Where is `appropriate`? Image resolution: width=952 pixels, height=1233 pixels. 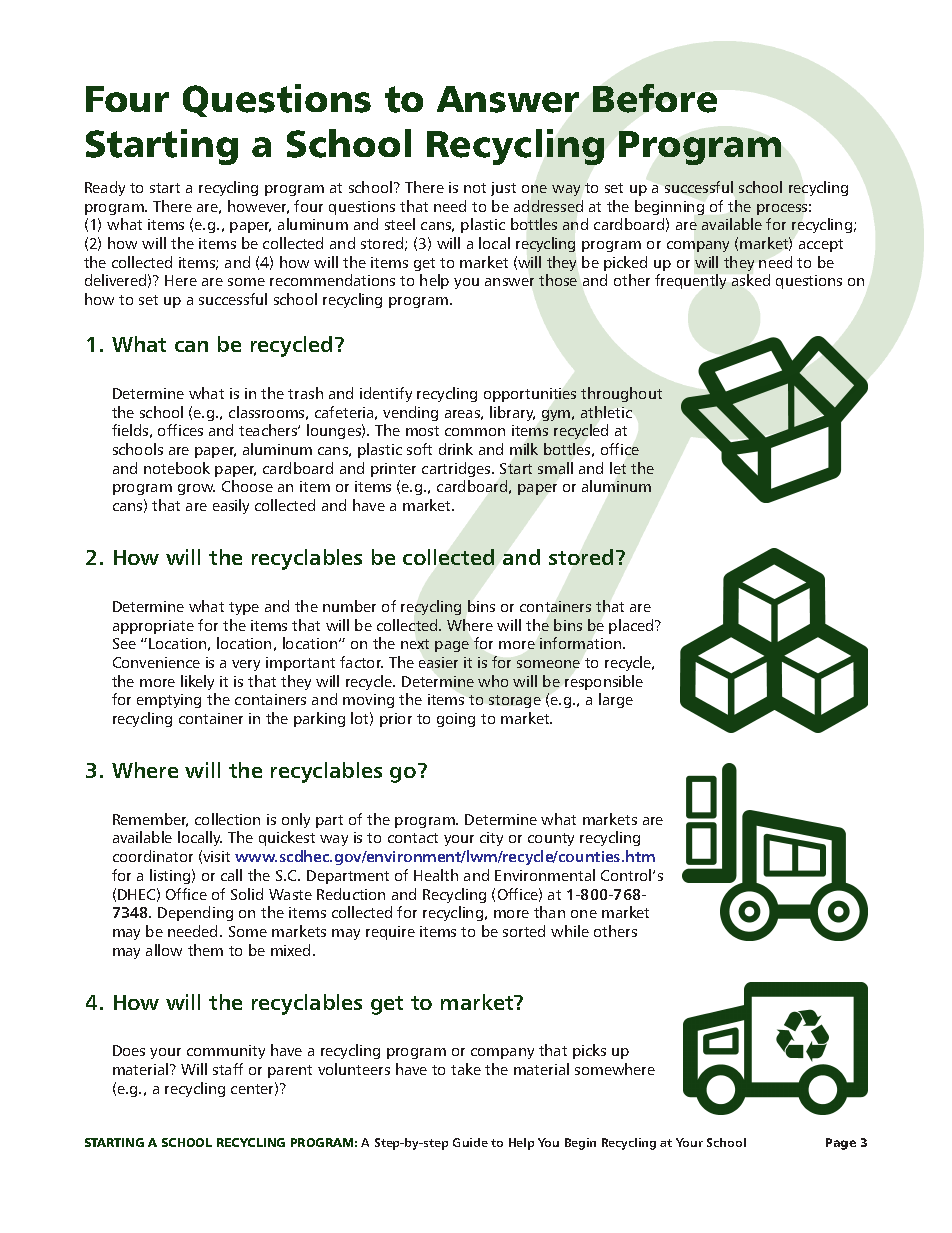
appropriate is located at coordinates (153, 627).
